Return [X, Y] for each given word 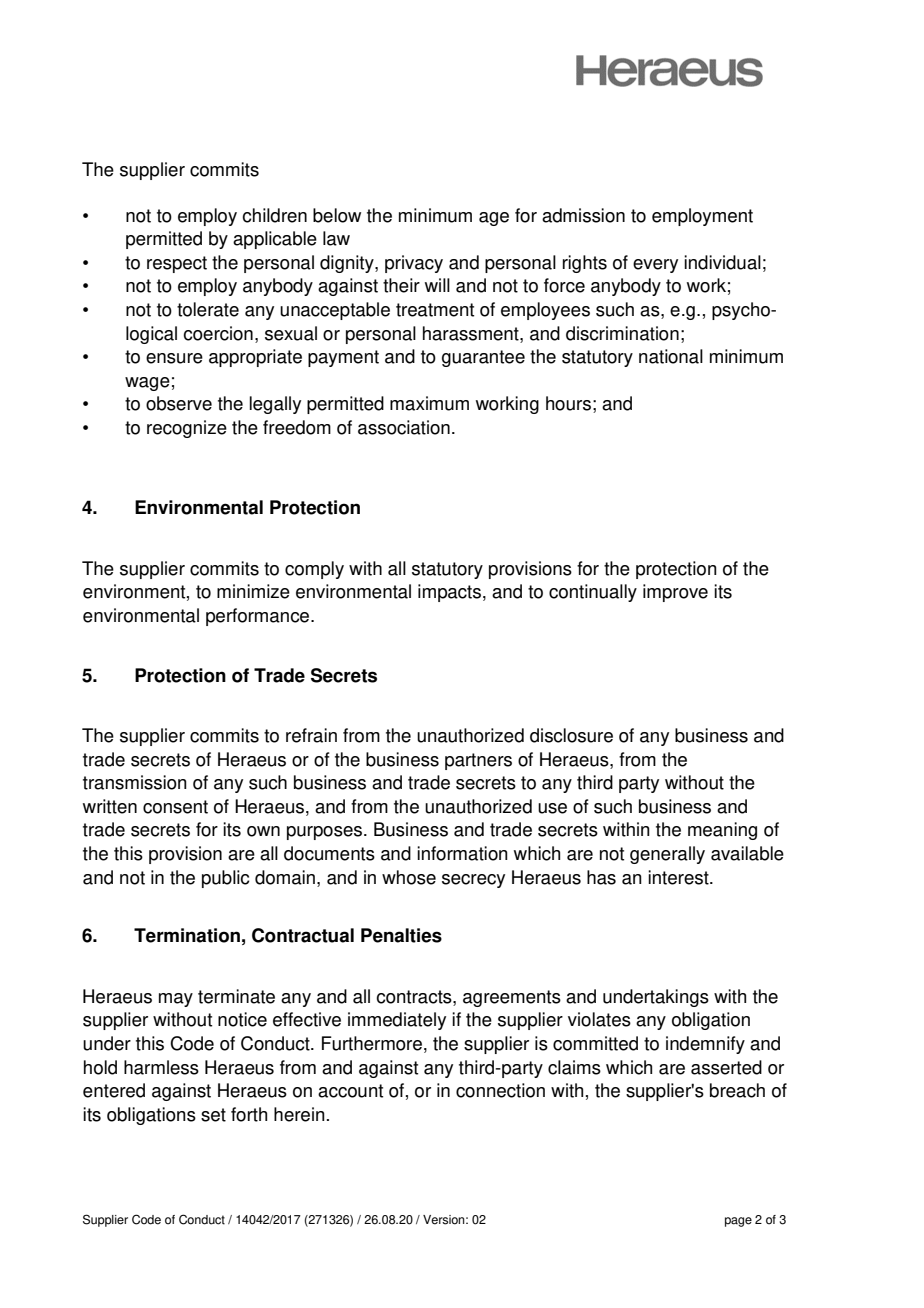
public [226, 879]
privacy [414, 264]
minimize [253, 591]
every [655, 266]
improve [675, 593]
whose [409, 877]
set [213, 1115]
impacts [449, 593]
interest [679, 877]
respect [177, 264]
